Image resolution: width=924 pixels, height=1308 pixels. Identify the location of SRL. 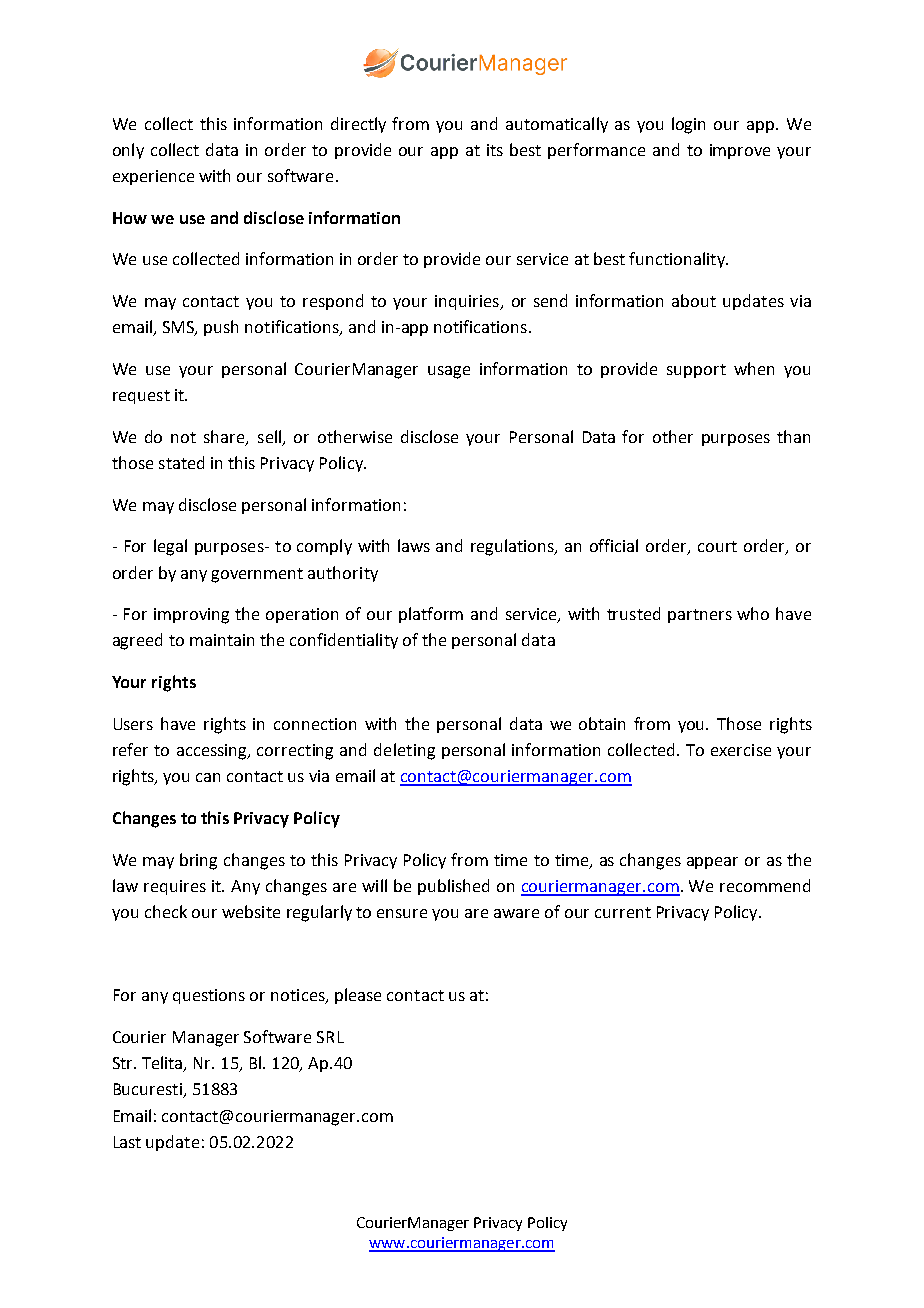
(330, 1037).
